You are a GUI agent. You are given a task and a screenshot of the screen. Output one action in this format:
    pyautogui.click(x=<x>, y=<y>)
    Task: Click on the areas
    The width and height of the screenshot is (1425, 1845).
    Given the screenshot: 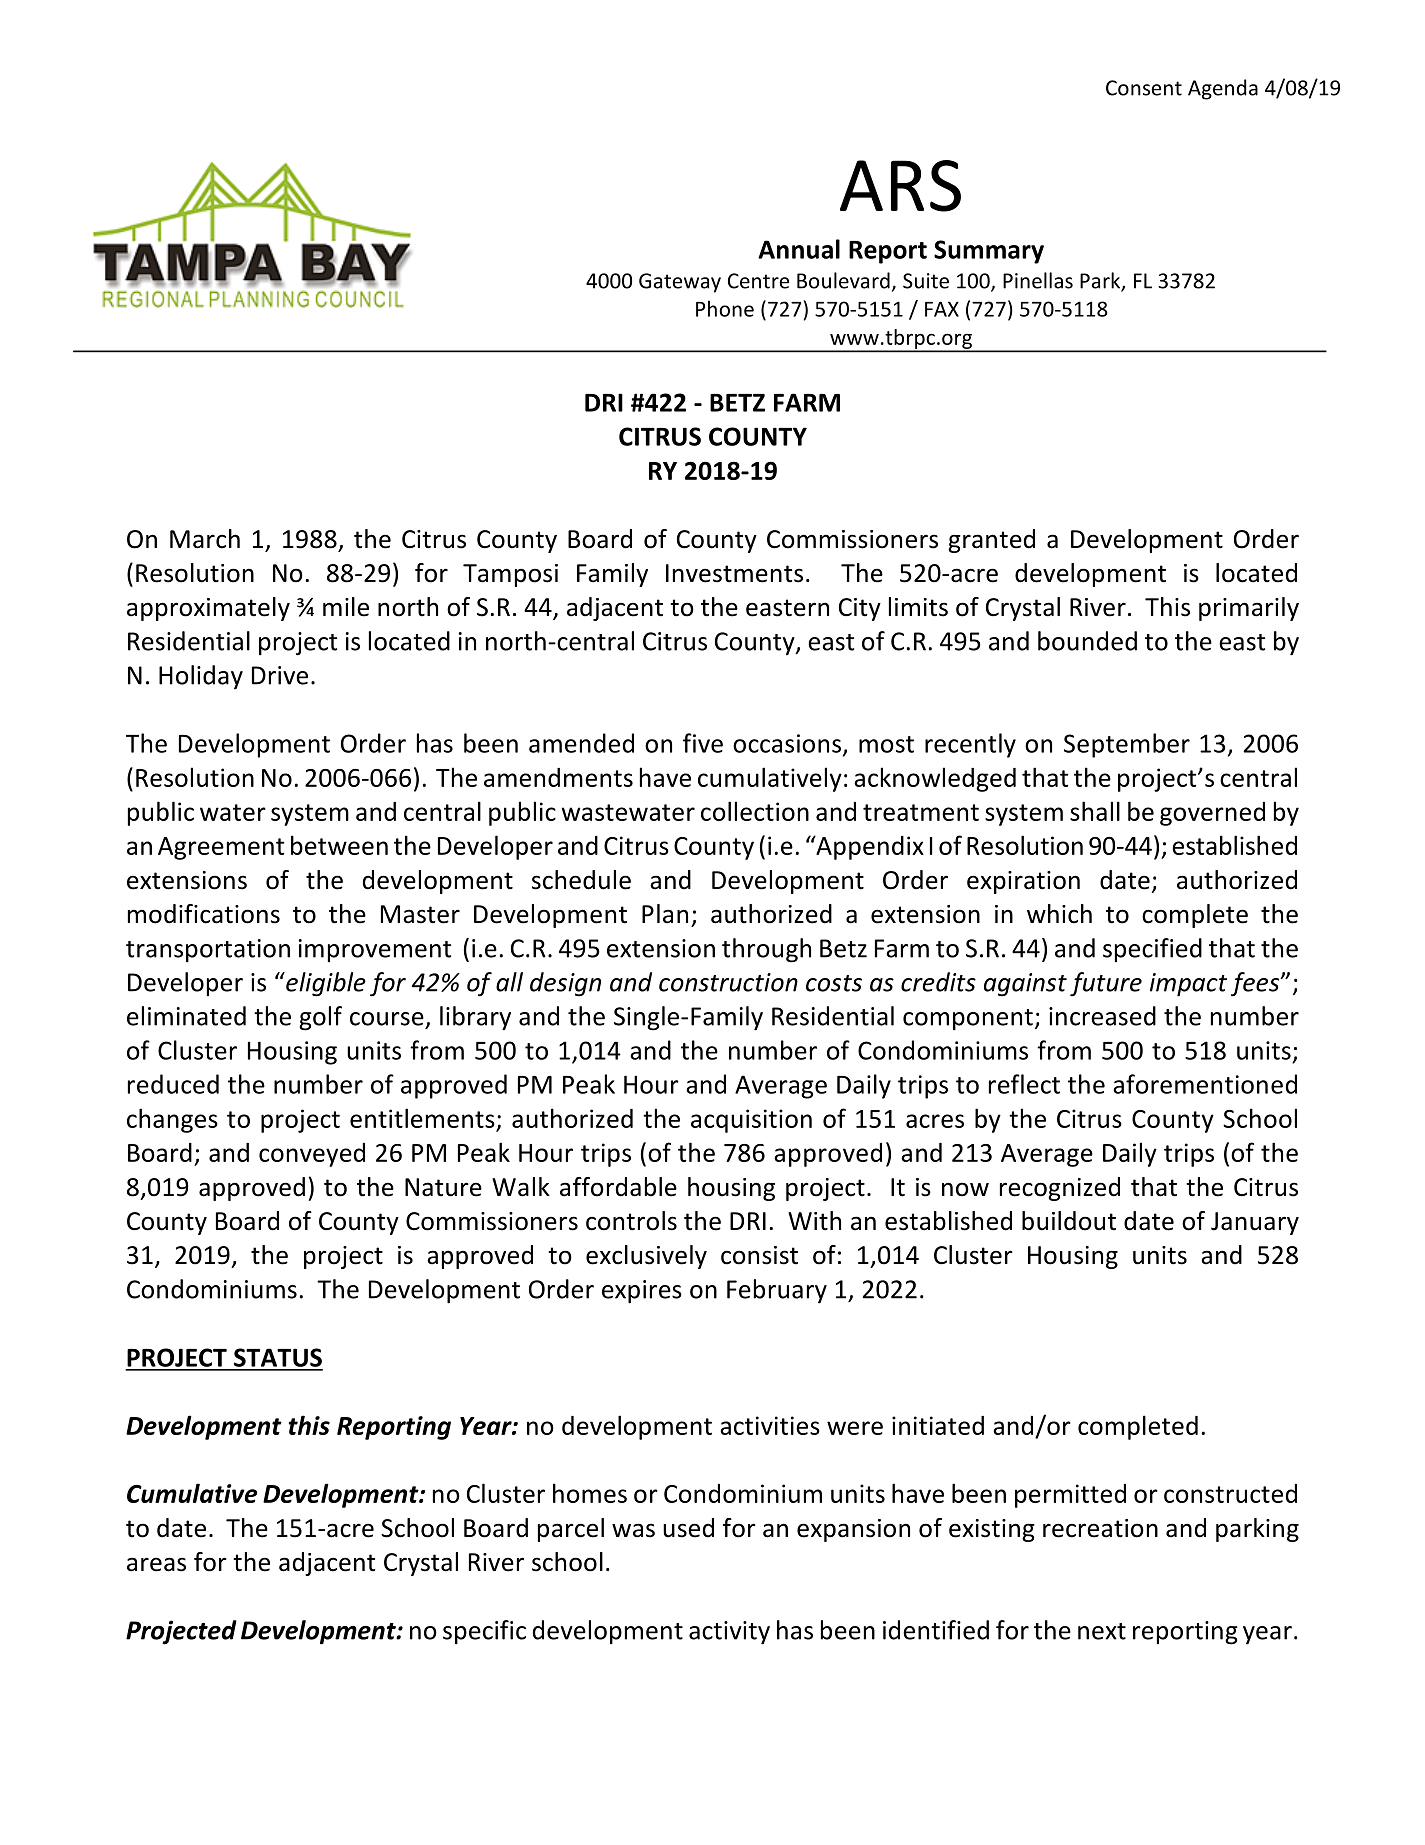 What is the action you would take?
    pyautogui.click(x=156, y=1564)
